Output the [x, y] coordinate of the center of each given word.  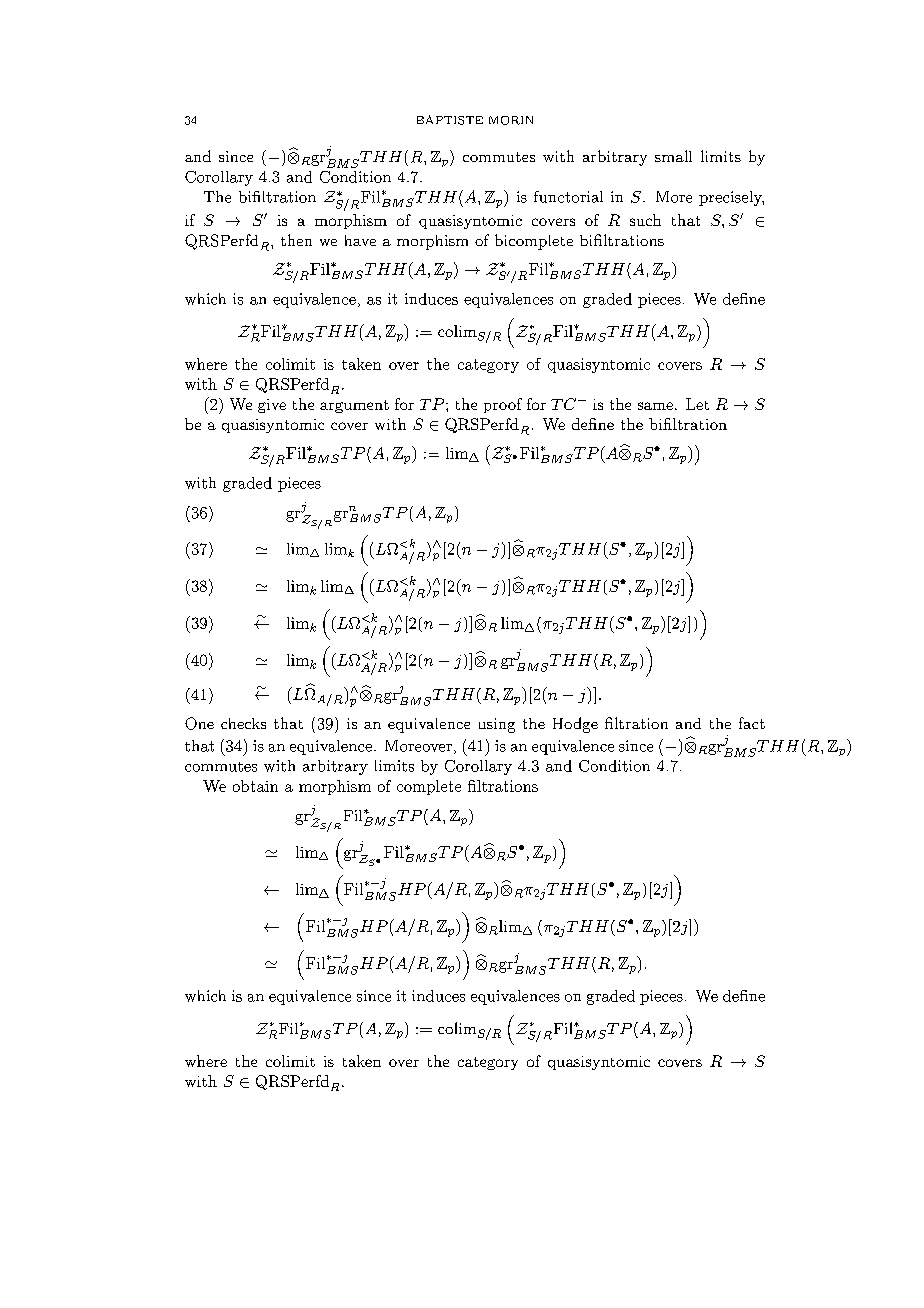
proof [503, 405]
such [645, 220]
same [655, 406]
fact [752, 723]
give [272, 406]
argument [354, 406]
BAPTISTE [450, 120]
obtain [255, 786]
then [296, 240]
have [360, 240]
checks [243, 723]
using [497, 725]
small [673, 156]
